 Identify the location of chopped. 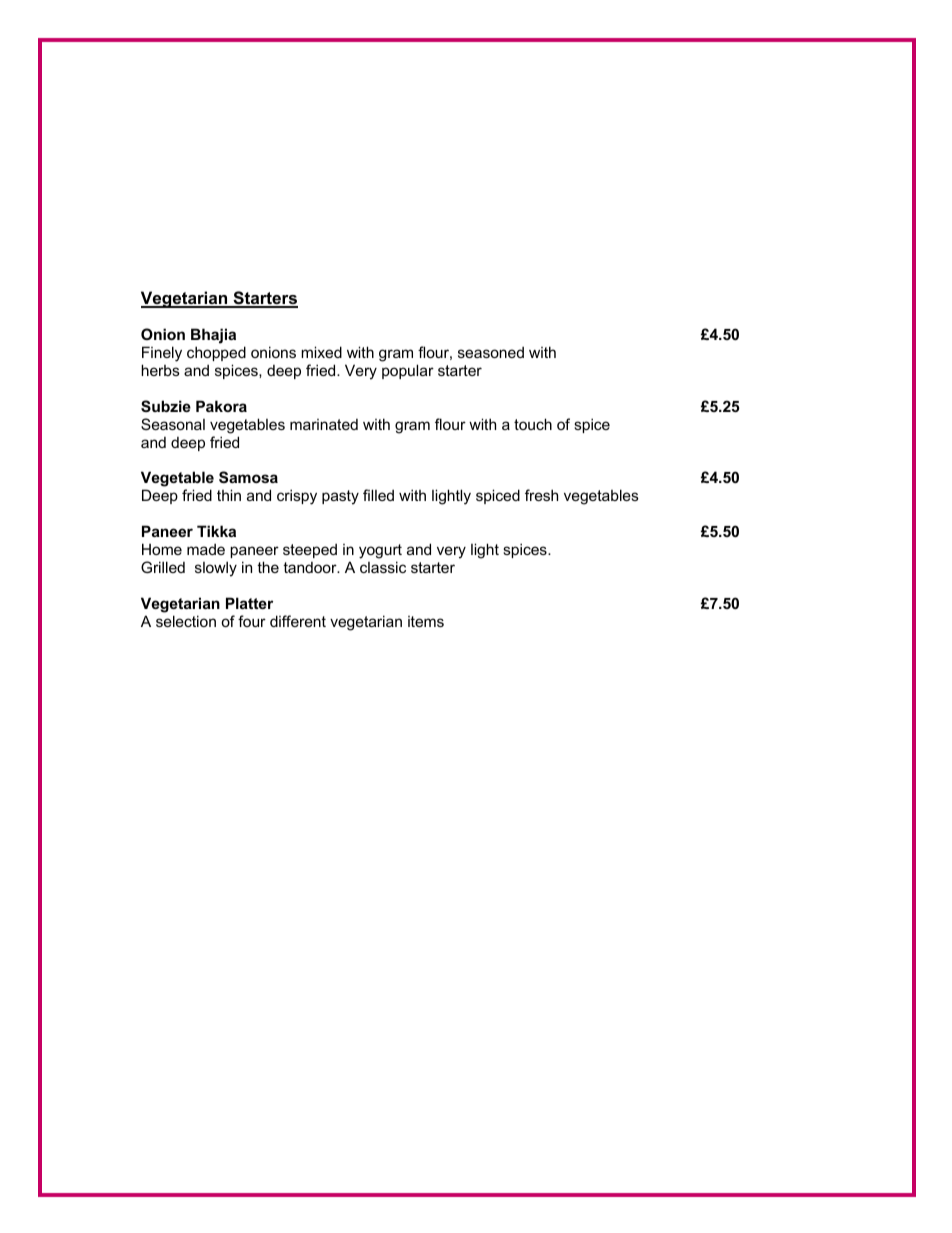
(216, 353).
